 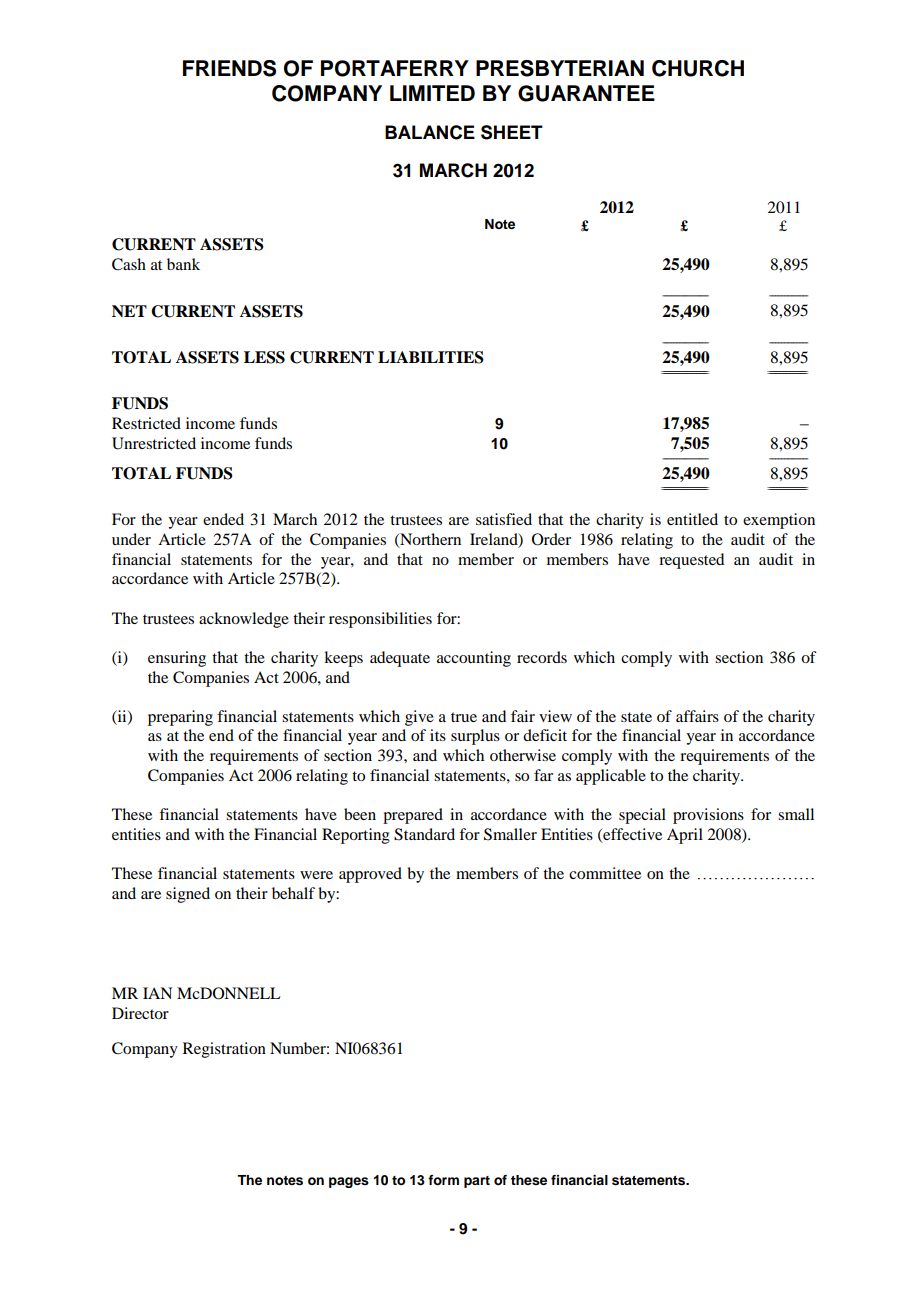 What do you see at coordinates (504, 519) in the screenshot?
I see `satisfied` at bounding box center [504, 519].
